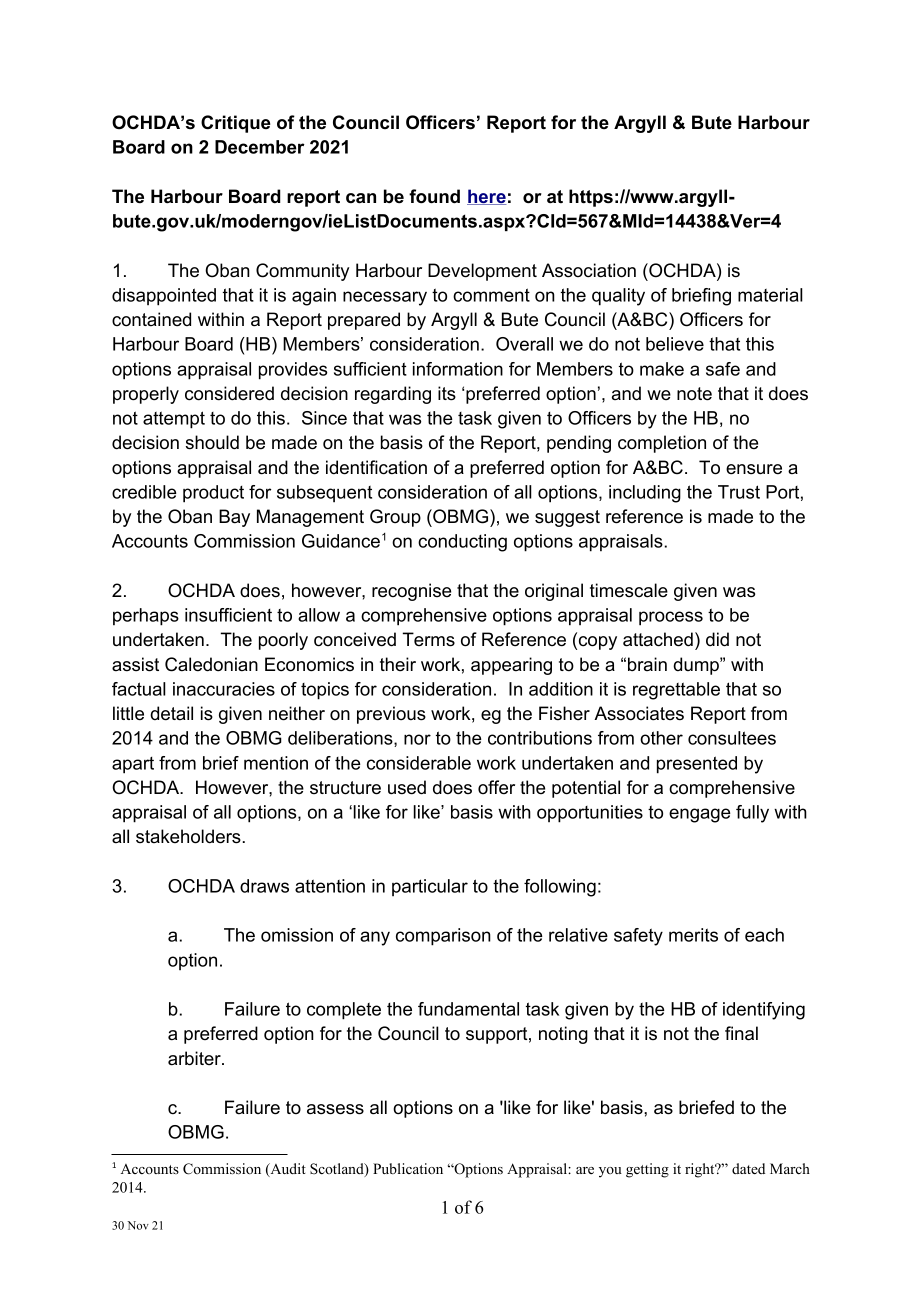 The width and height of the screenshot is (924, 1308). What do you see at coordinates (770, 295) in the screenshot?
I see `material` at bounding box center [770, 295].
